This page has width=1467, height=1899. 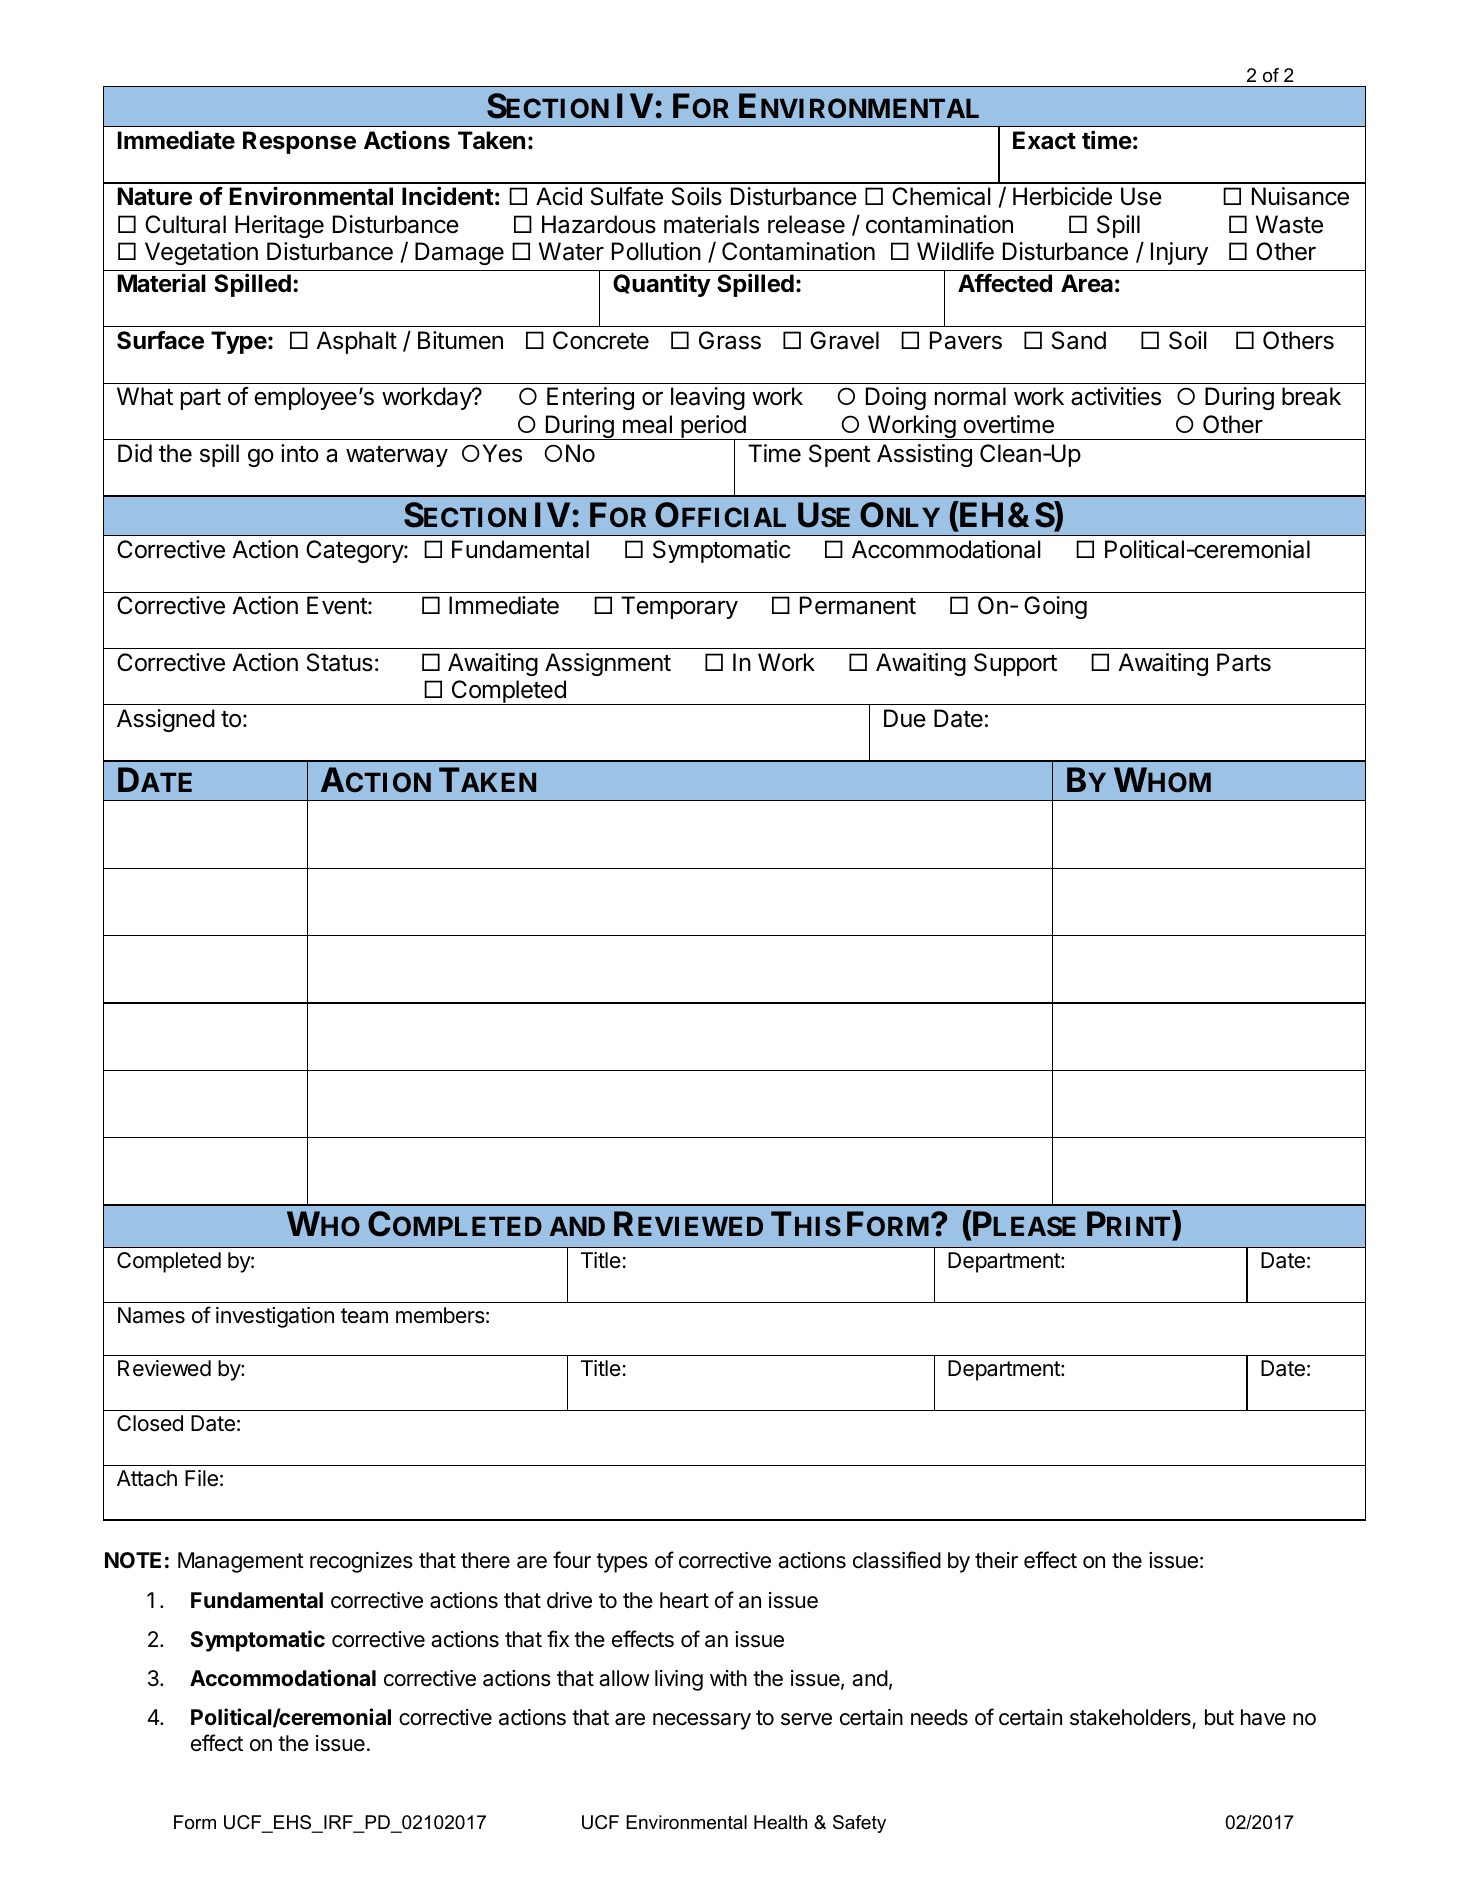 What do you see at coordinates (572, 1560) in the page?
I see `four` at bounding box center [572, 1560].
